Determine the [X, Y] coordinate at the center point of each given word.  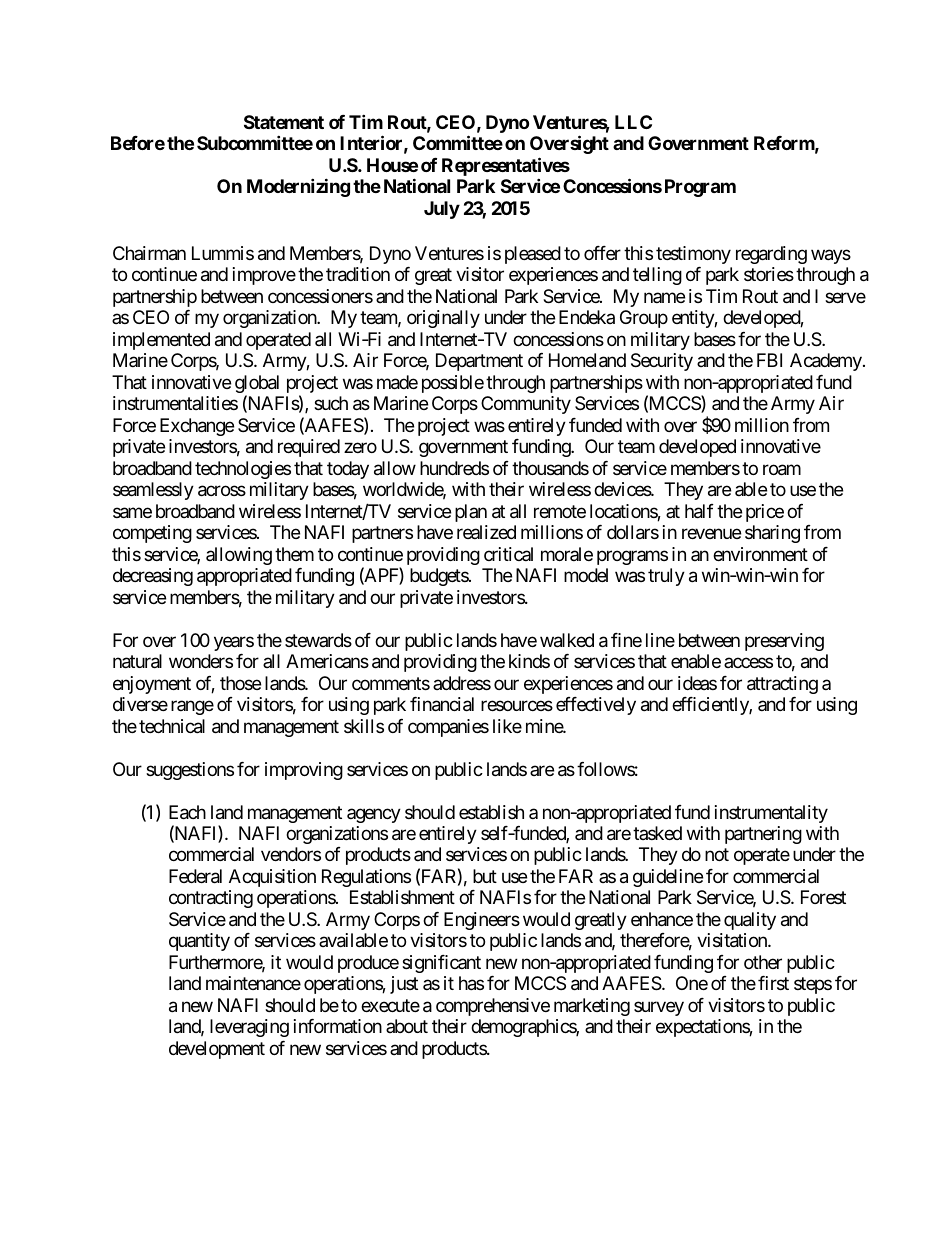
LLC [633, 122]
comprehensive [493, 1007]
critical [508, 554]
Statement [284, 122]
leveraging [249, 1028]
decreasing [153, 577]
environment [760, 554]
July [442, 210]
